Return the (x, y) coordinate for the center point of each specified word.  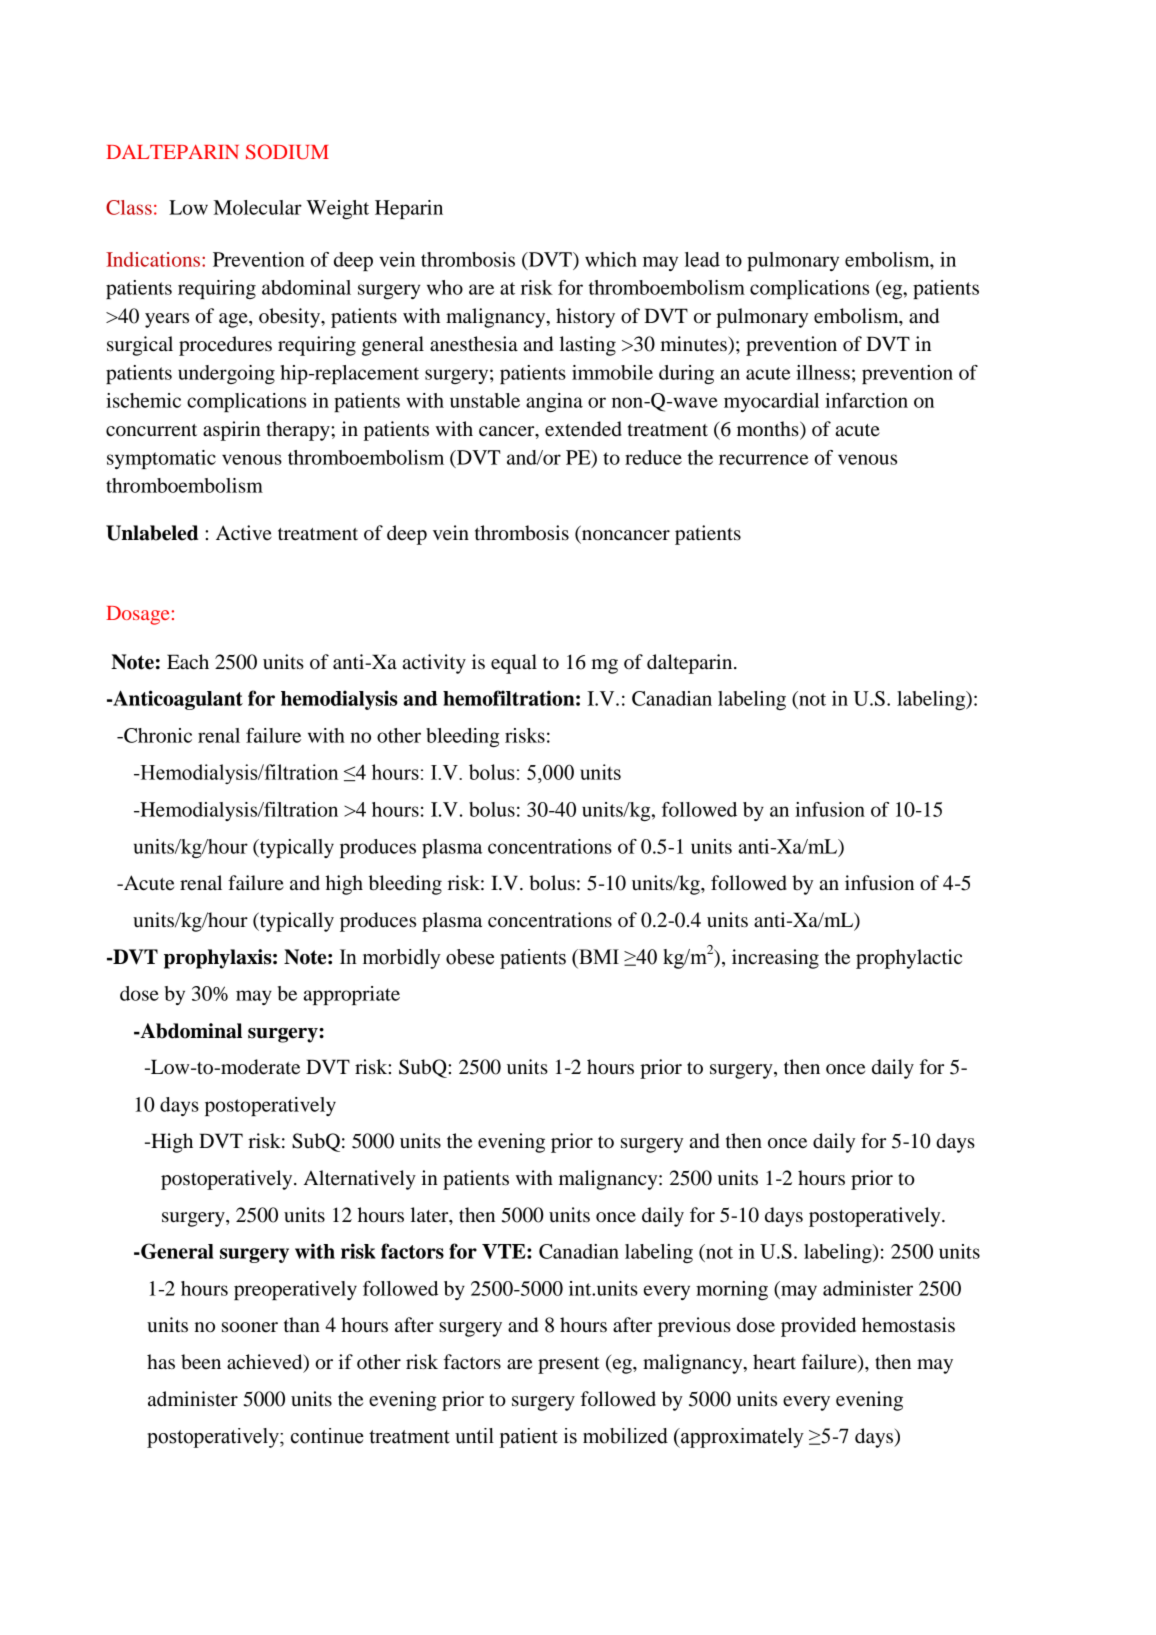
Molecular (257, 207)
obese (470, 957)
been (201, 1362)
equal (514, 664)
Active (244, 532)
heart (774, 1362)
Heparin (409, 209)
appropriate (351, 995)
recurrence (764, 459)
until (474, 1436)
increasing (775, 959)
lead (702, 259)
